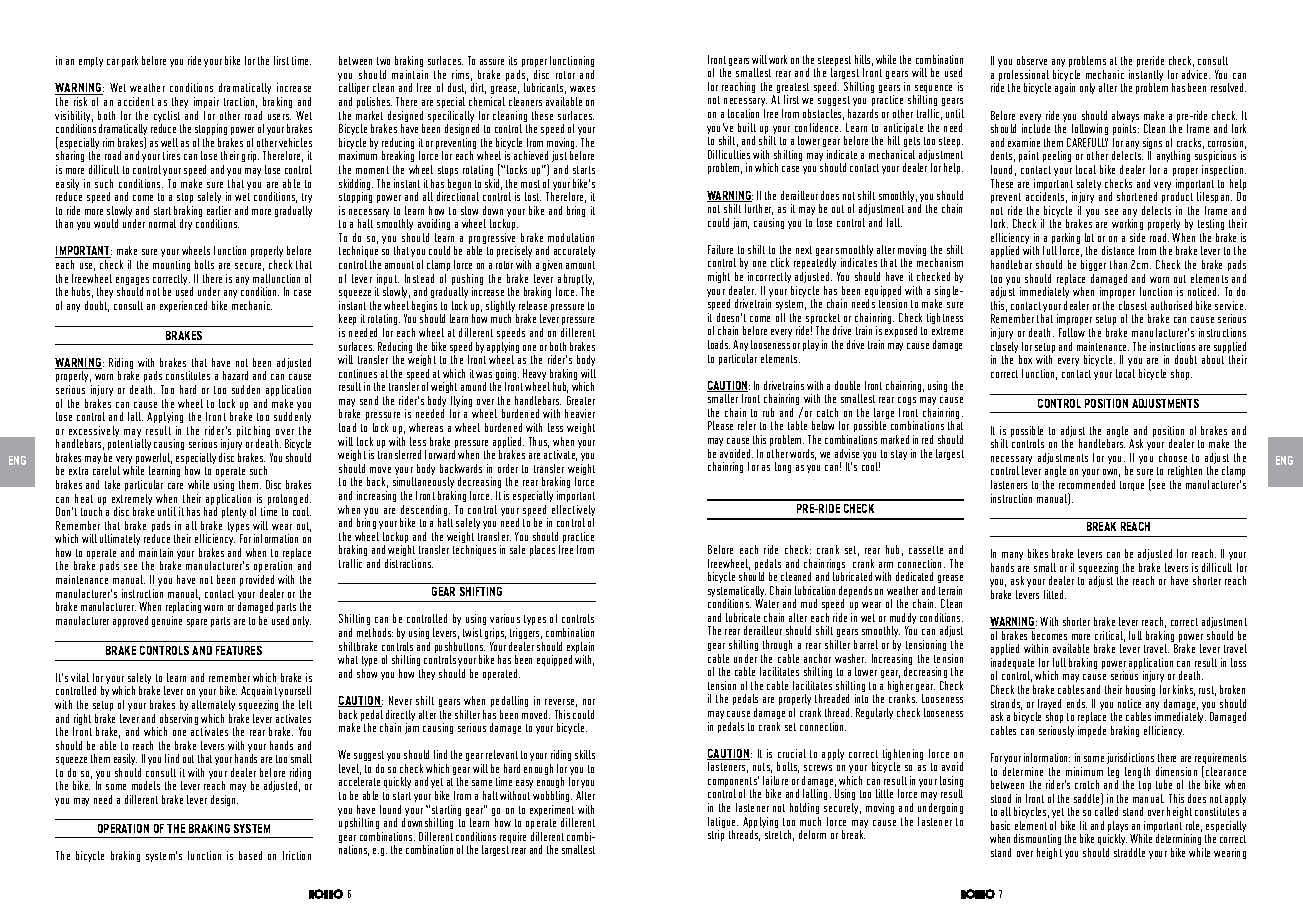 The height and width of the screenshot is (924, 1303). I want to click on again, so click(1065, 88).
